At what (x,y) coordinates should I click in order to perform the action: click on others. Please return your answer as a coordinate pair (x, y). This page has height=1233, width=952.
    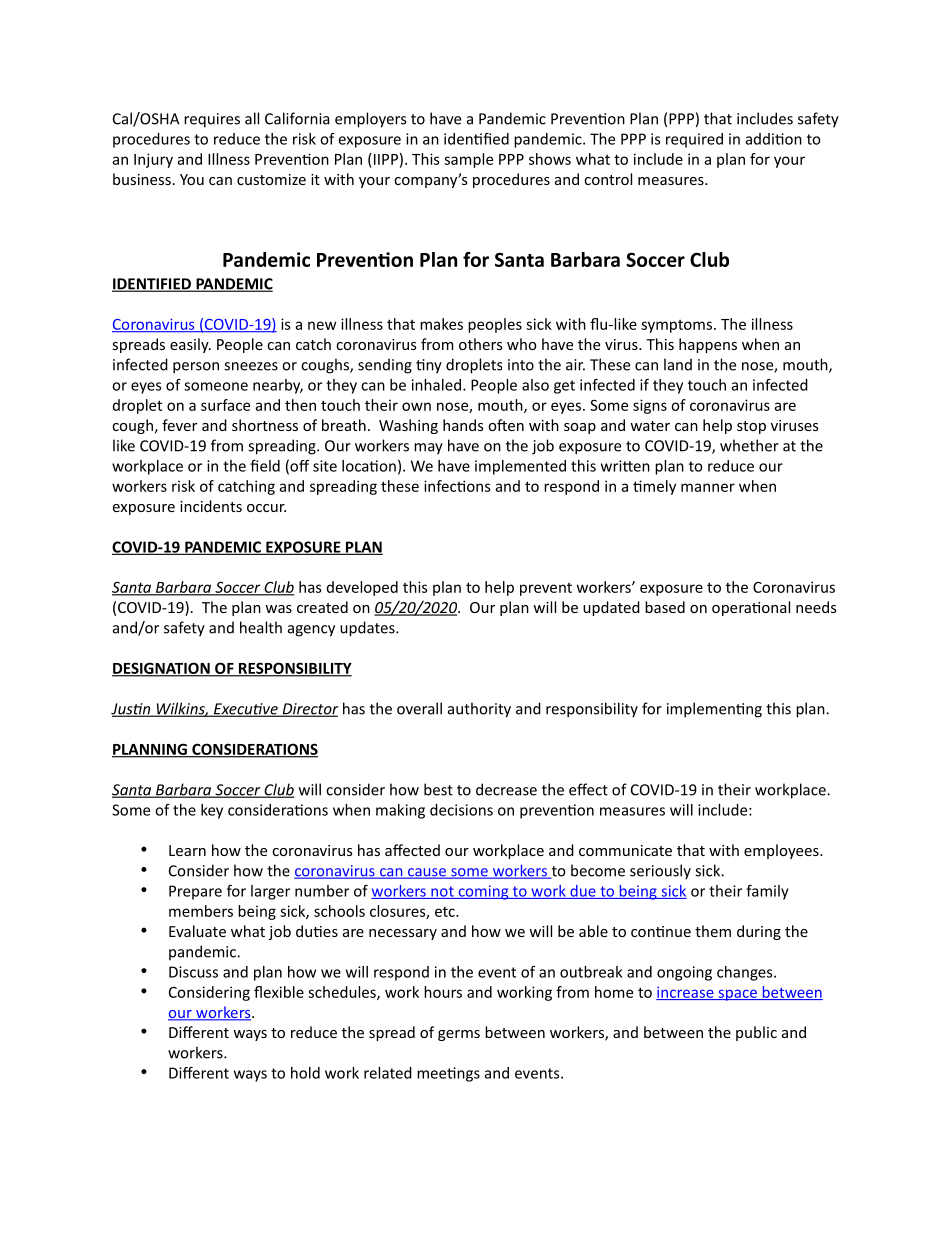
    Looking at the image, I should click on (480, 344).
